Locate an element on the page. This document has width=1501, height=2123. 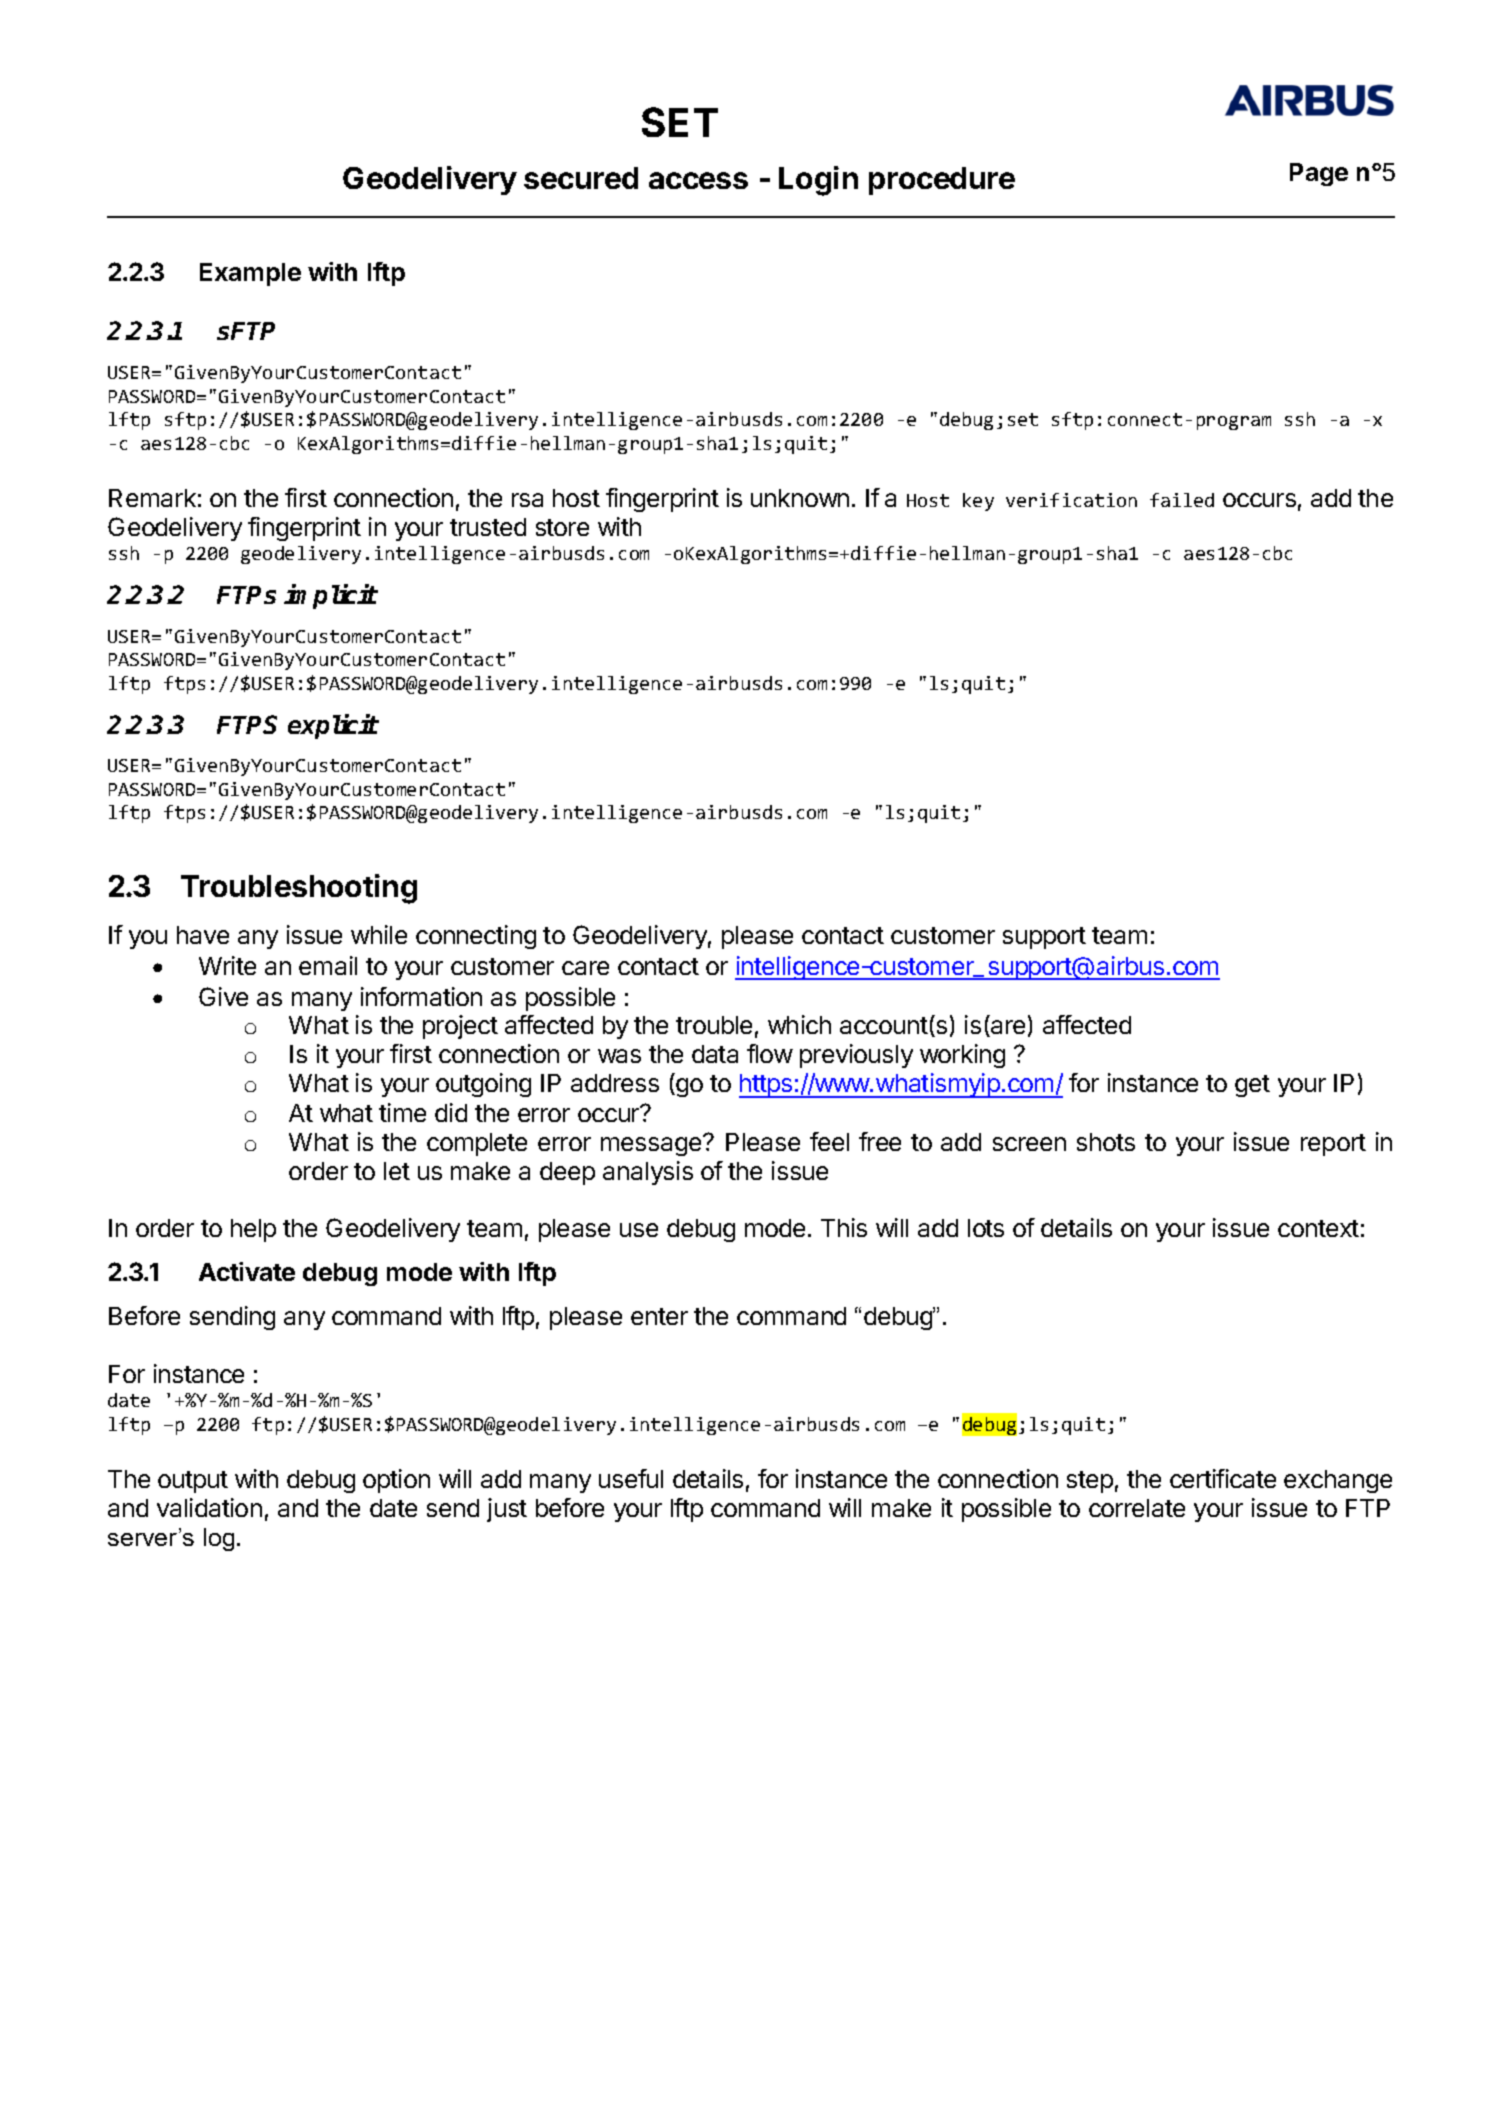
option is located at coordinates (396, 1481).
